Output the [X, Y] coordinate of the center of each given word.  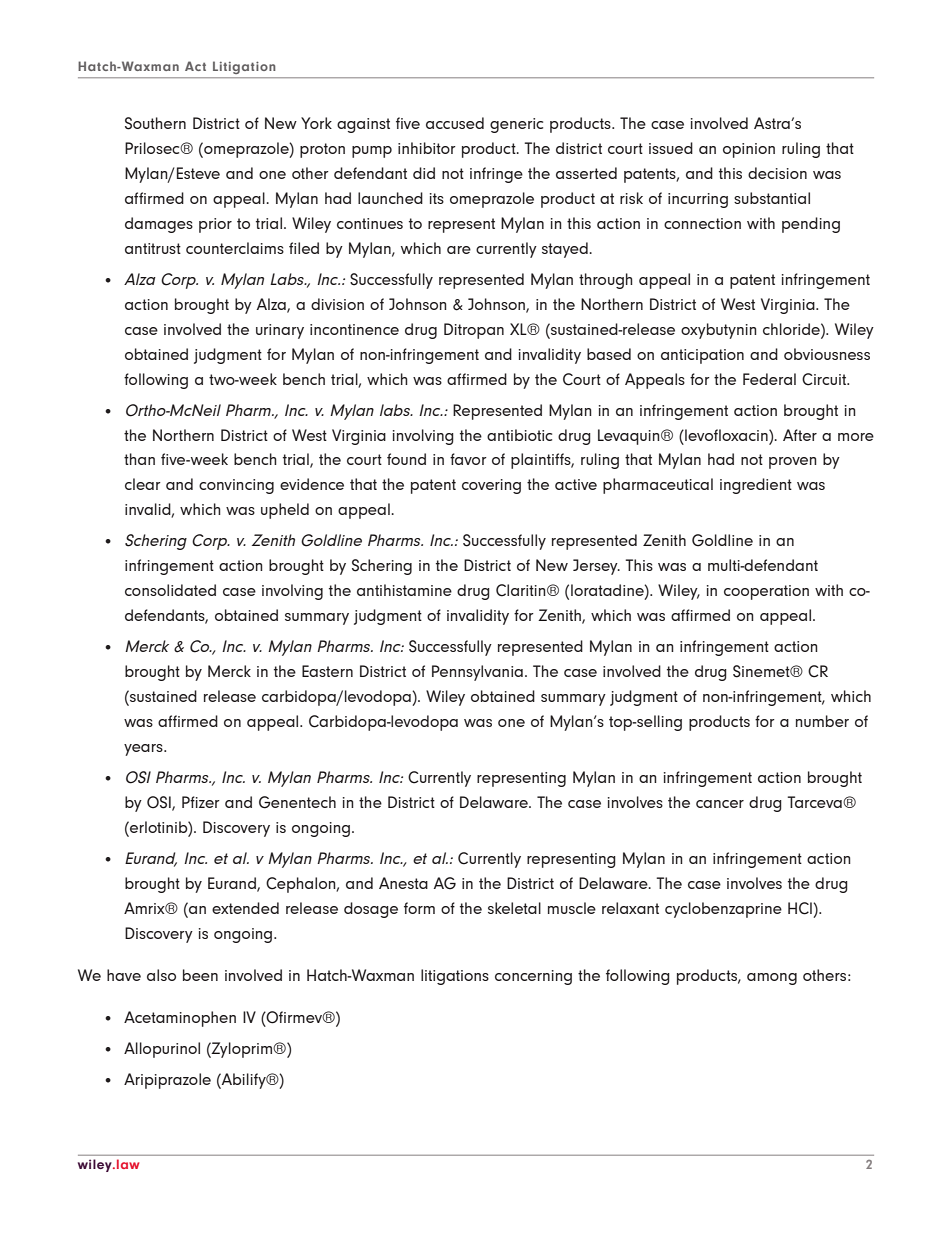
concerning [533, 977]
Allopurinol [162, 1050]
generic [516, 125]
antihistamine [404, 590]
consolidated [170, 590]
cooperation [766, 592]
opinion [749, 150]
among [772, 979]
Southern [155, 123]
